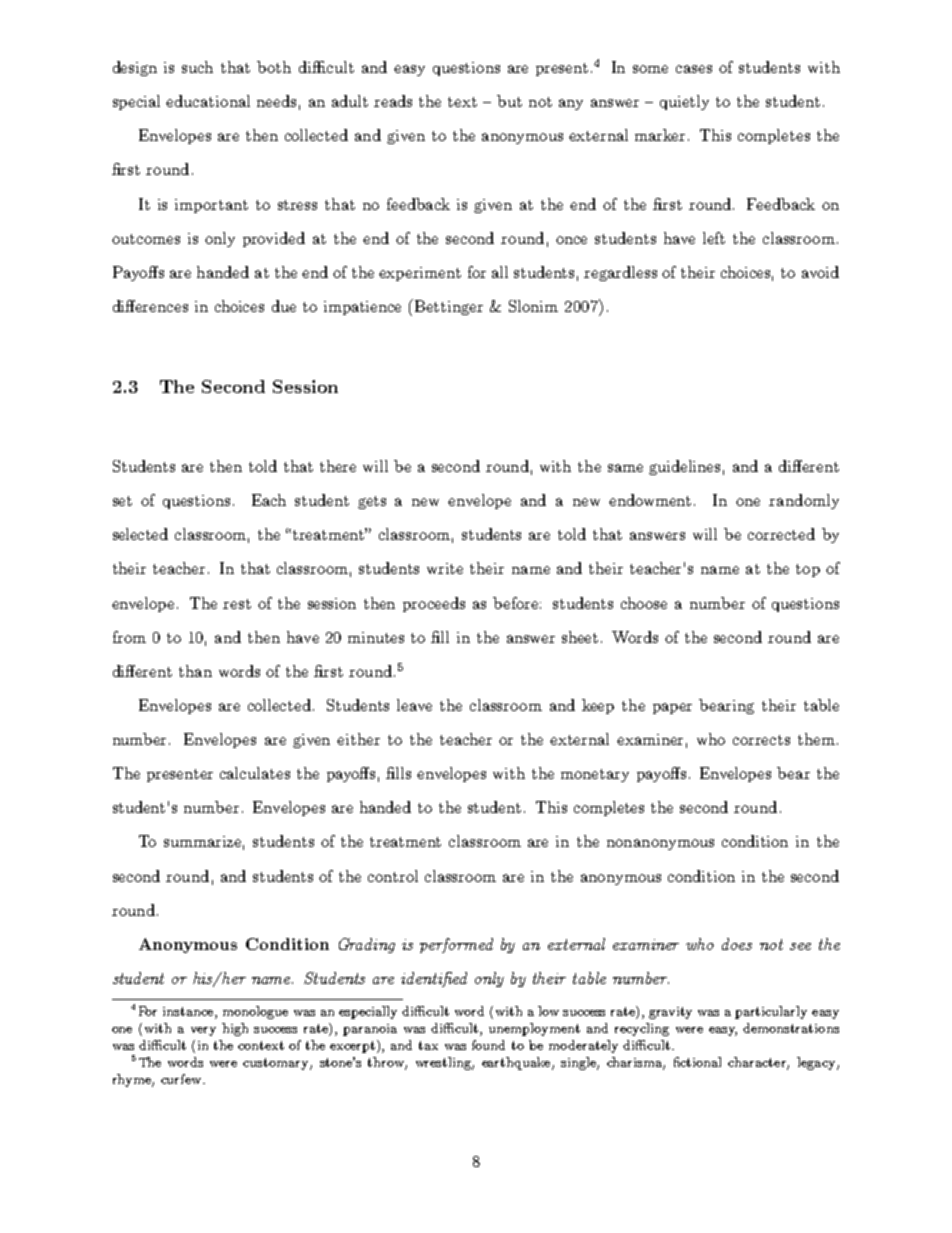 This page has height=1233, width=952. What do you see at coordinates (203, 1031) in the page?
I see `very` at bounding box center [203, 1031].
